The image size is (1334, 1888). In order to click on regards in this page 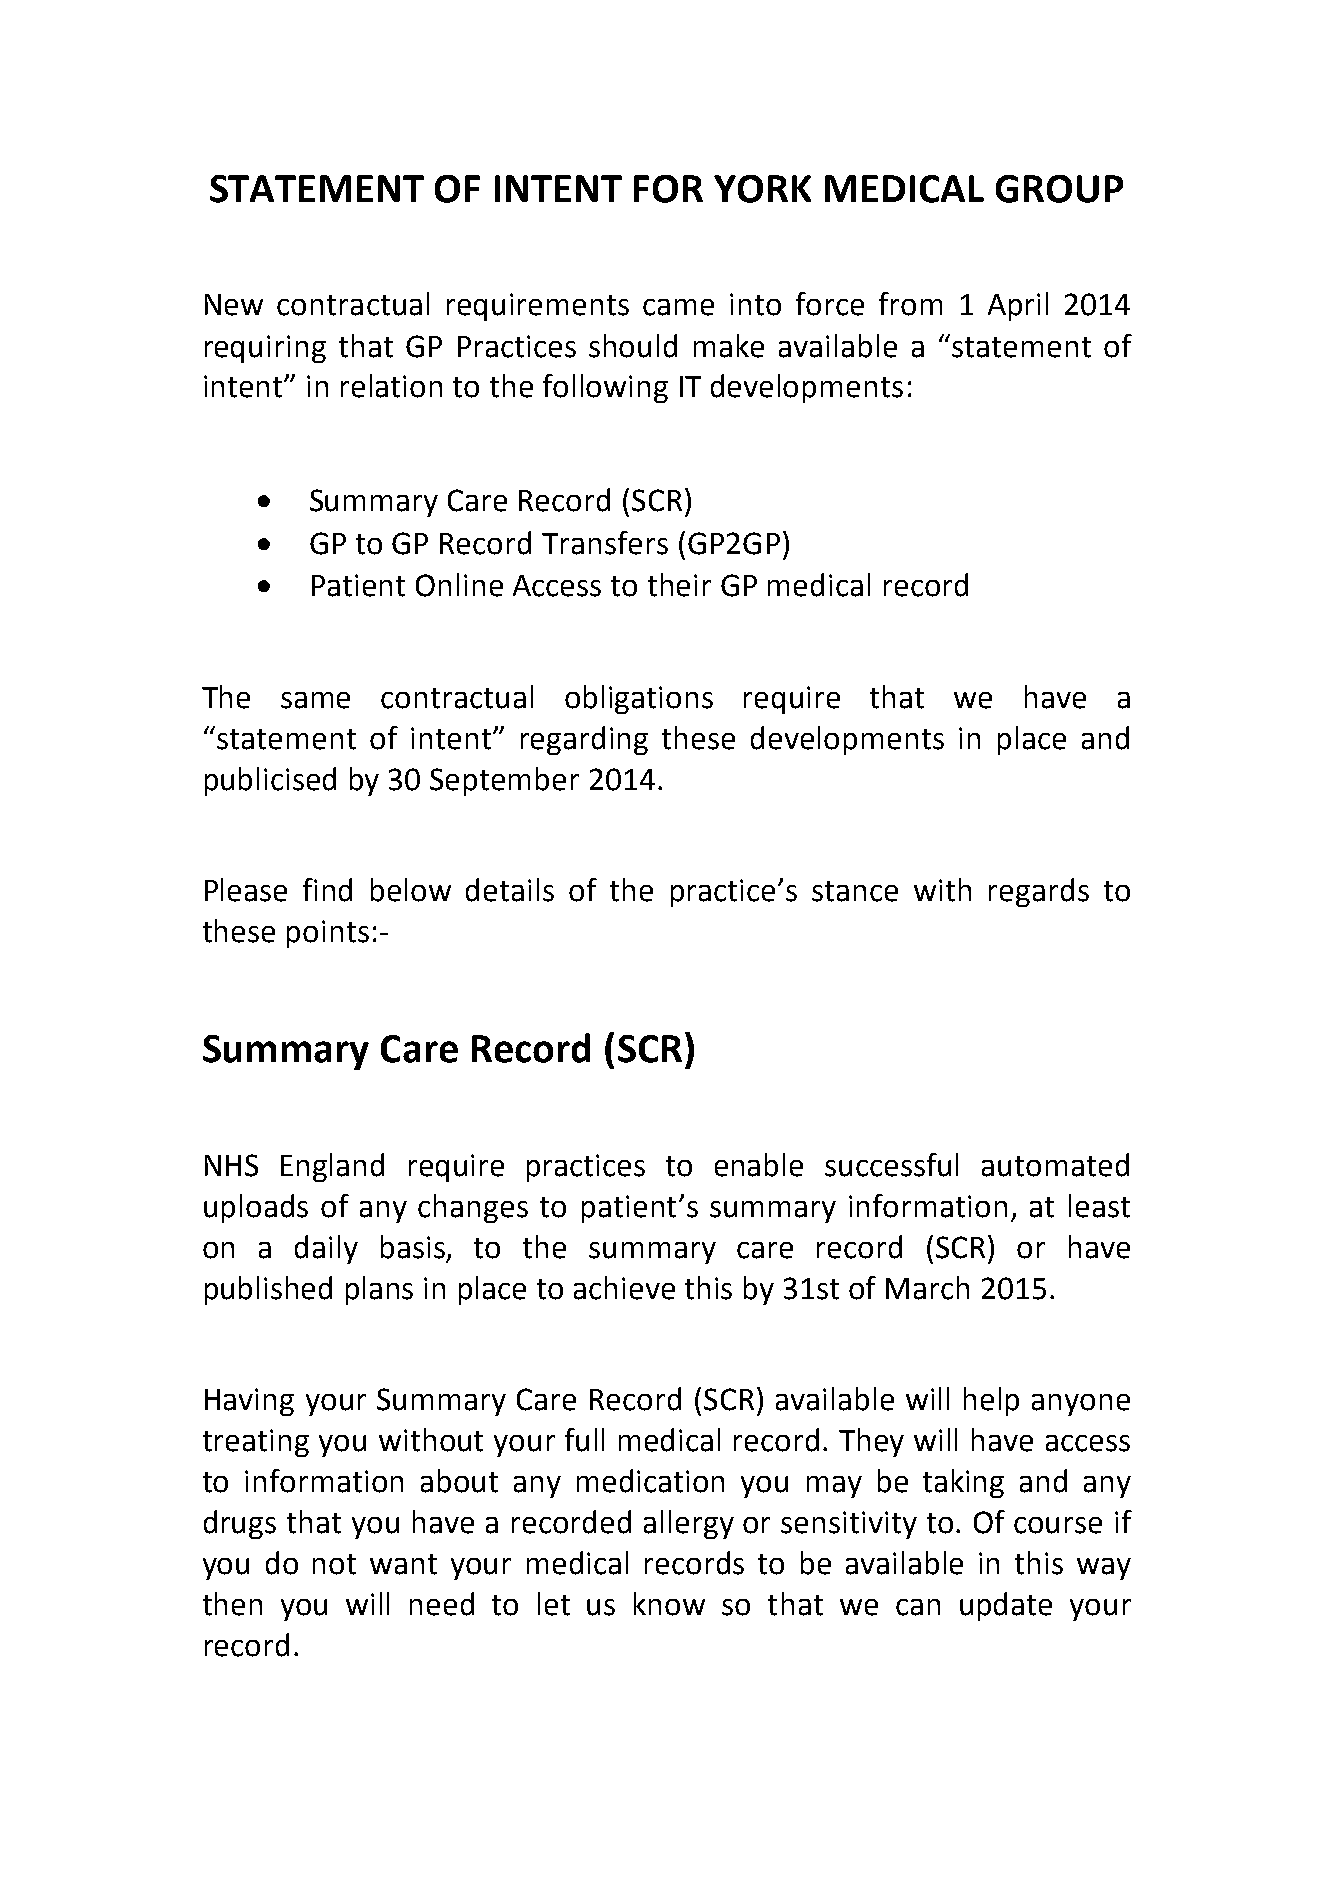, I will do `click(1039, 892)`.
